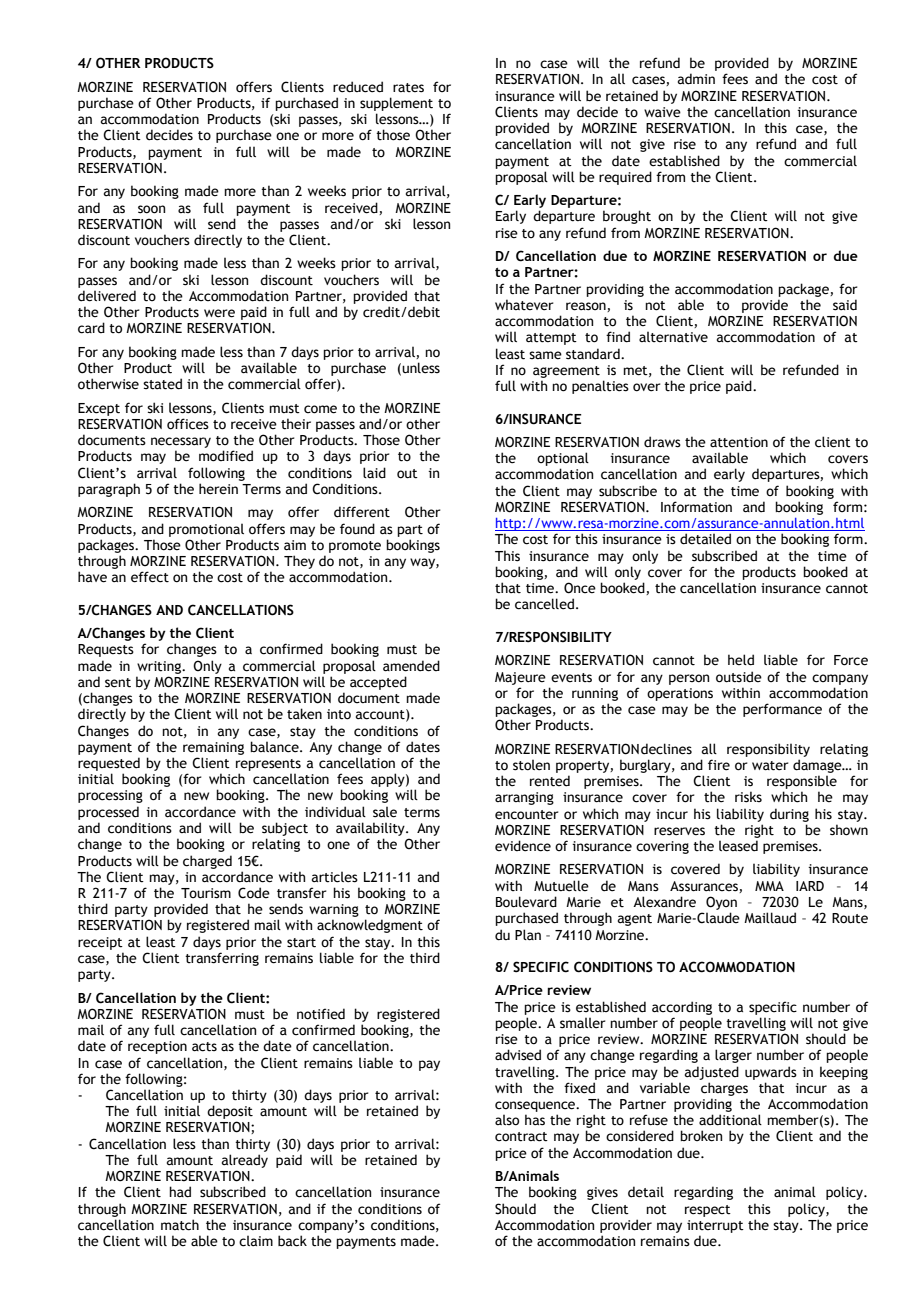 The height and width of the screenshot is (1308, 924). What do you see at coordinates (520, 678) in the screenshot?
I see `Majeure` at bounding box center [520, 678].
